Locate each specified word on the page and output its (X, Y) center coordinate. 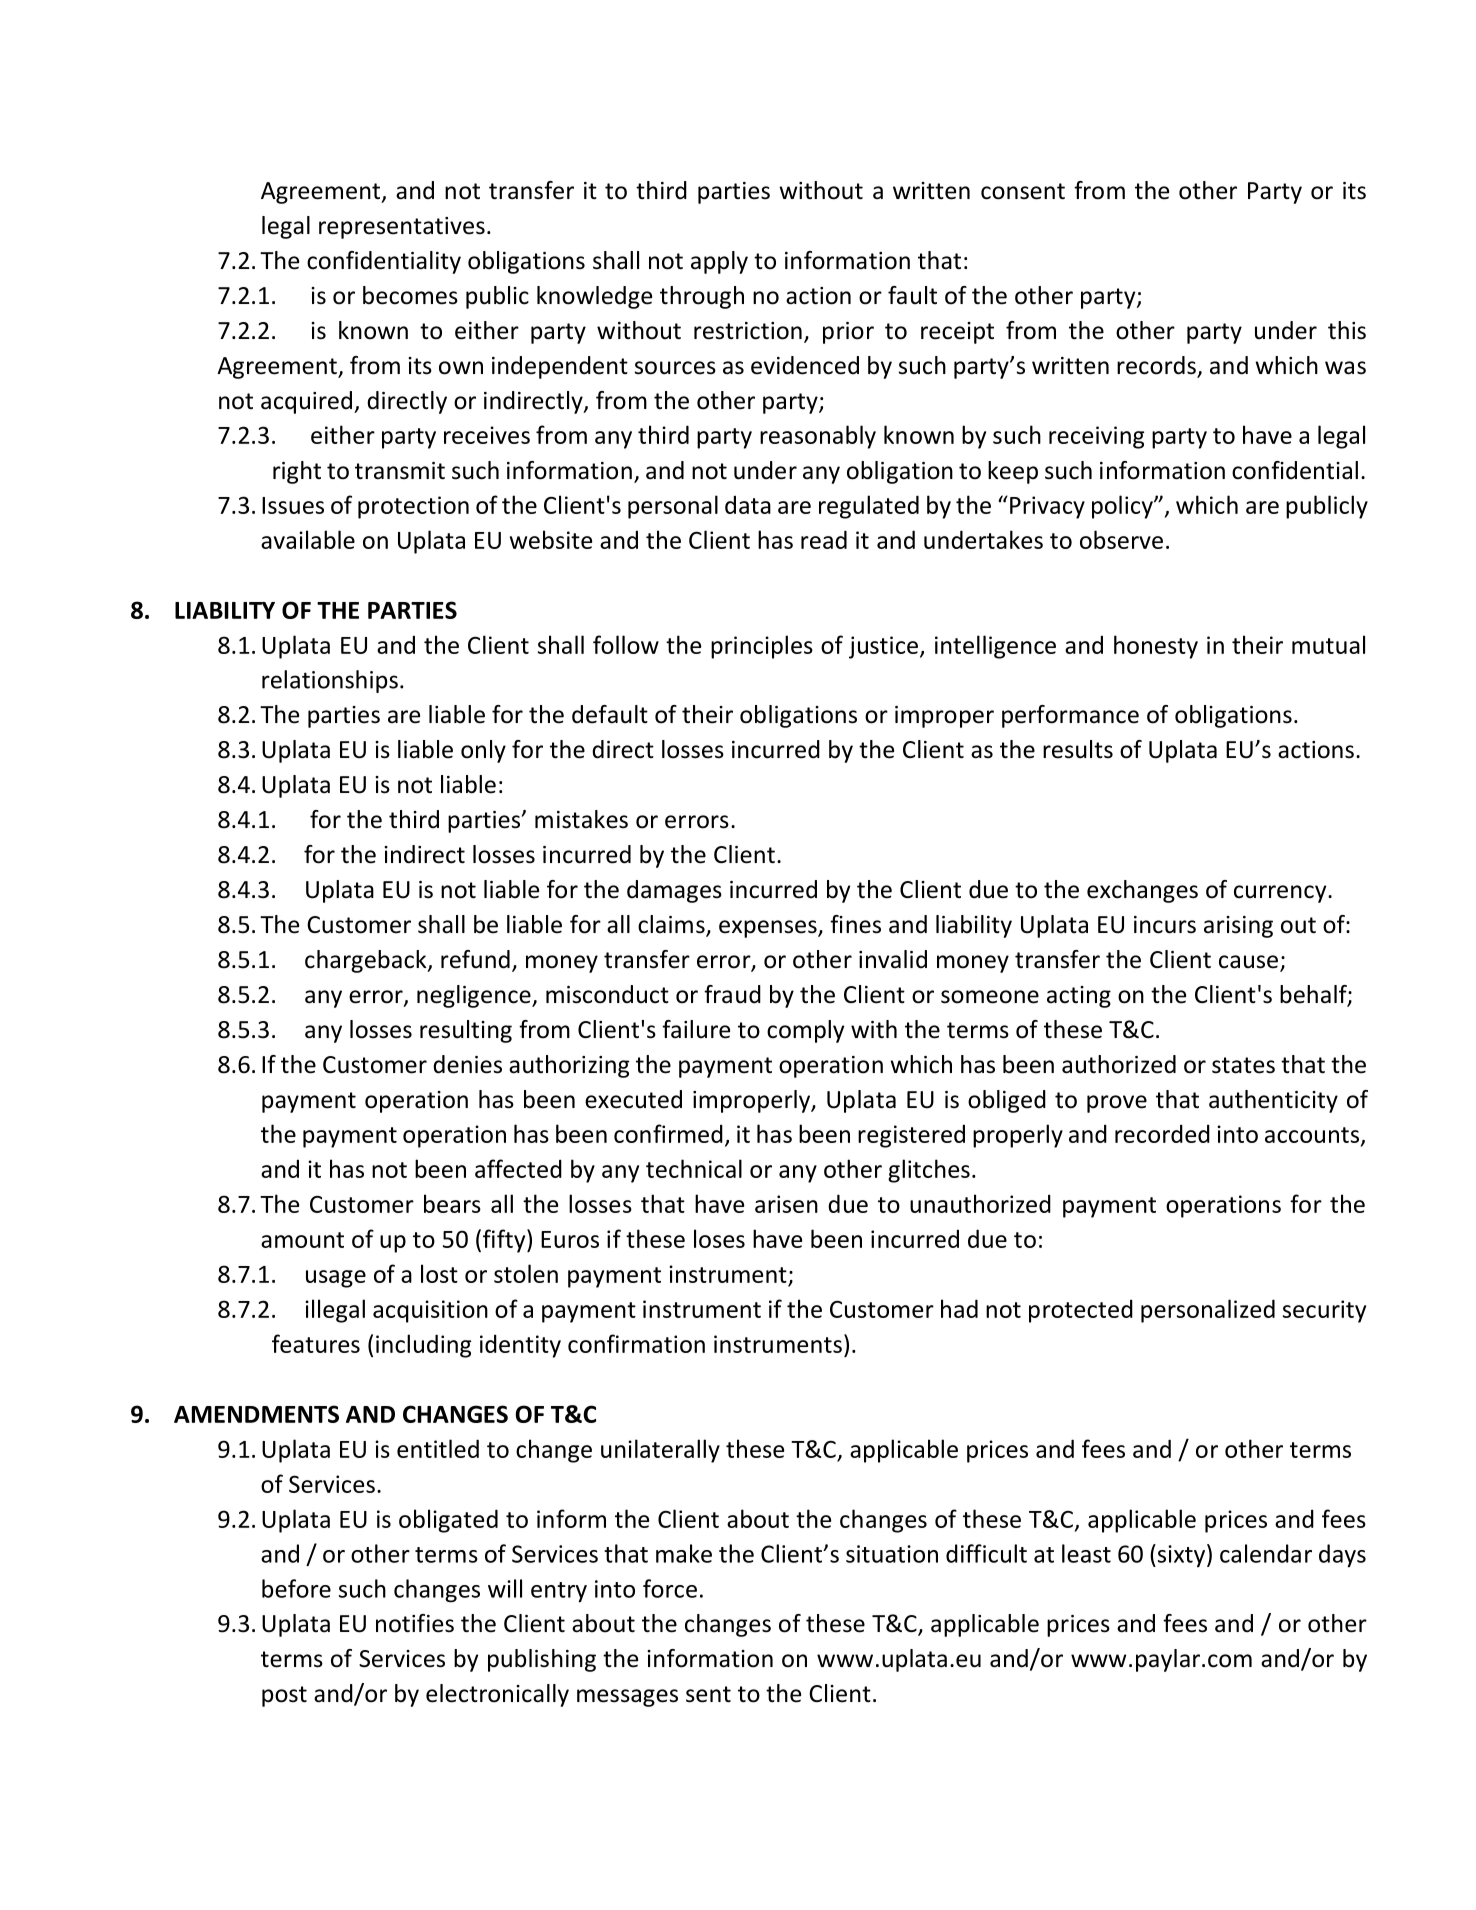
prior (848, 333)
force (670, 1588)
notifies (415, 1623)
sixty (1181, 1555)
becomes (410, 295)
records (1157, 366)
